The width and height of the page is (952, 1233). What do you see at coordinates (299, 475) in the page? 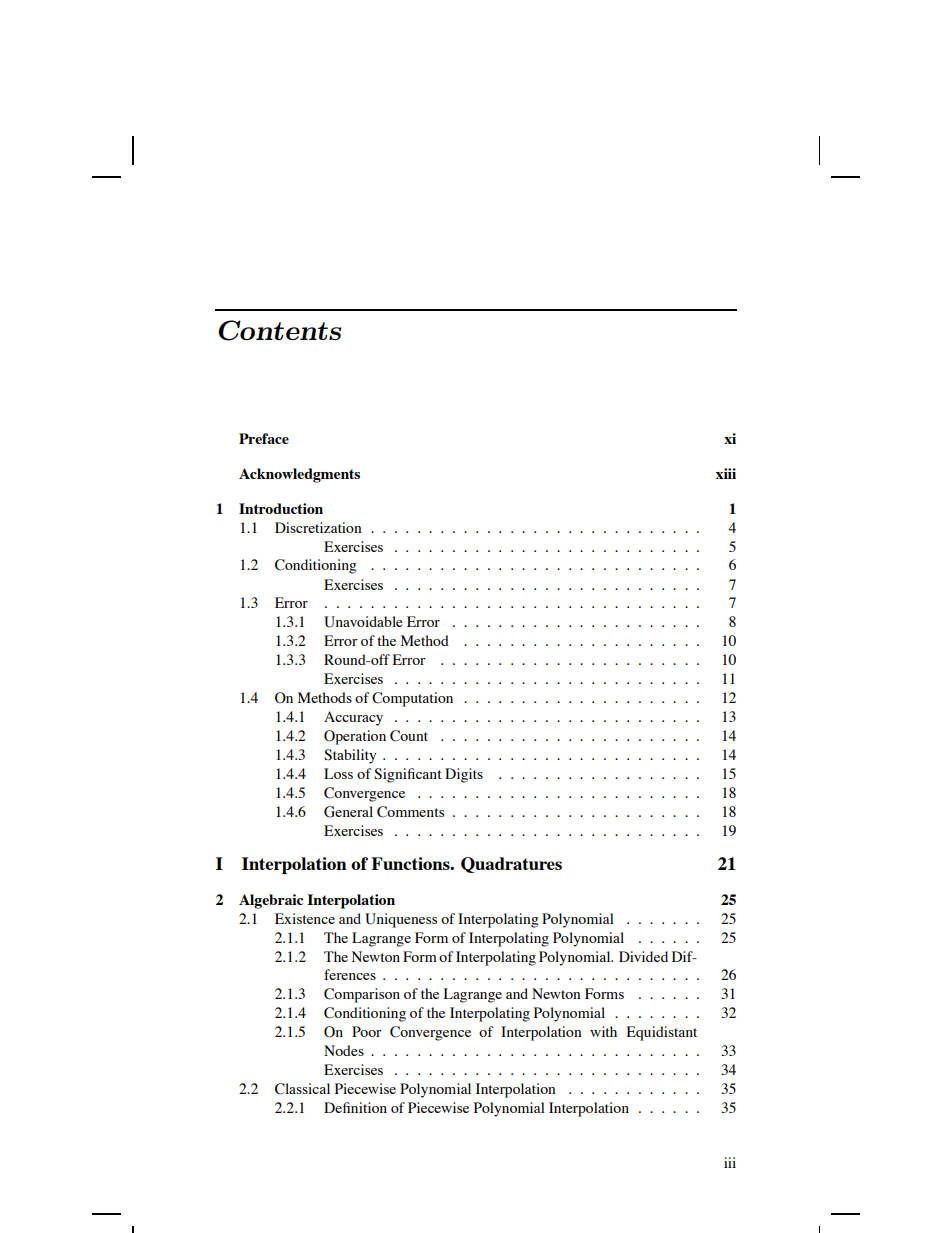
I see `Acknowledgments` at bounding box center [299, 475].
